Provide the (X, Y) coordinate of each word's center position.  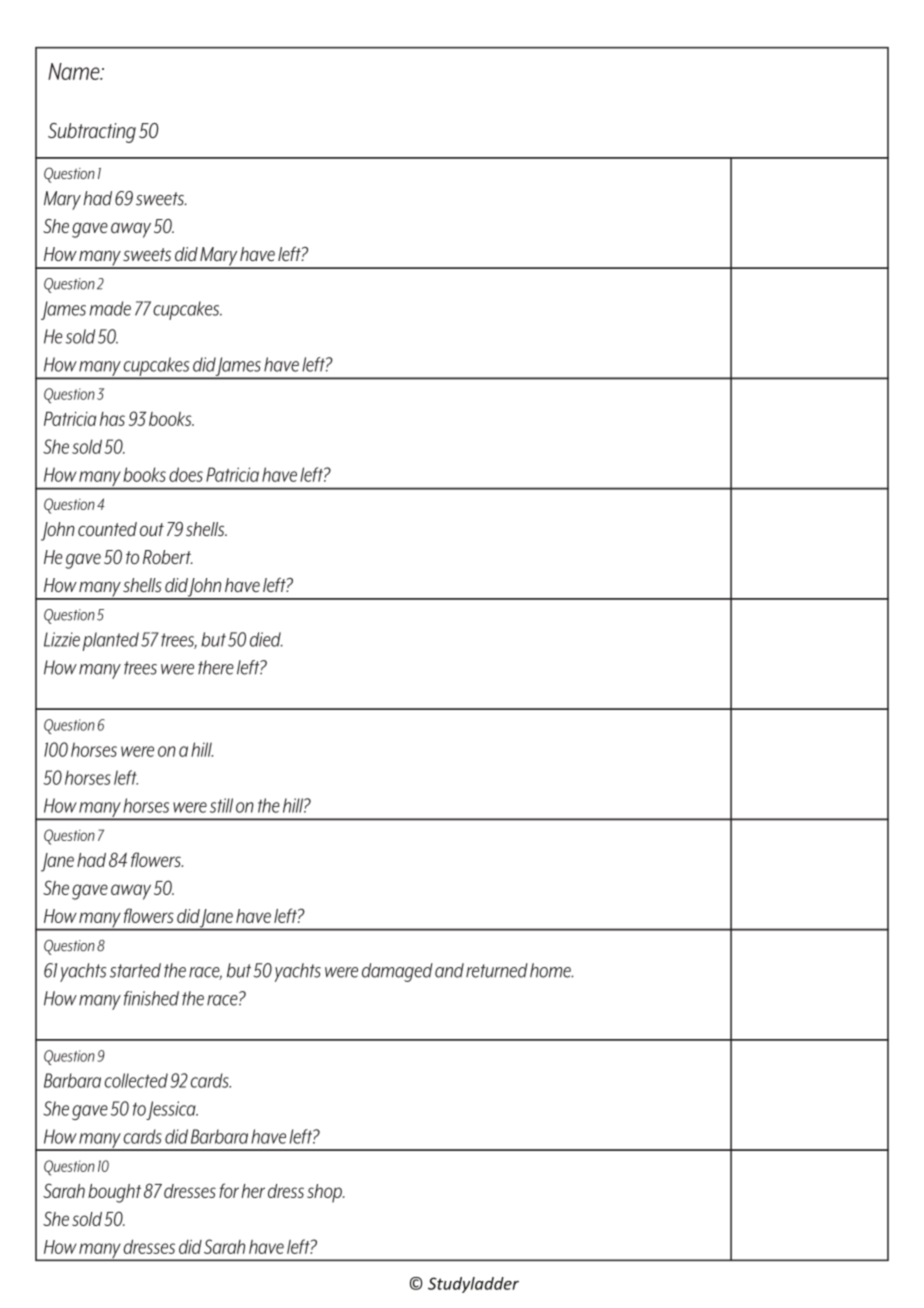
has (112, 419)
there (216, 667)
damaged (397, 972)
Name (75, 71)
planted (111, 641)
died (266, 639)
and (449, 970)
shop (326, 1193)
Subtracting (92, 133)
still (221, 805)
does (186, 474)
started (135, 970)
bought (114, 1193)
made (110, 308)
